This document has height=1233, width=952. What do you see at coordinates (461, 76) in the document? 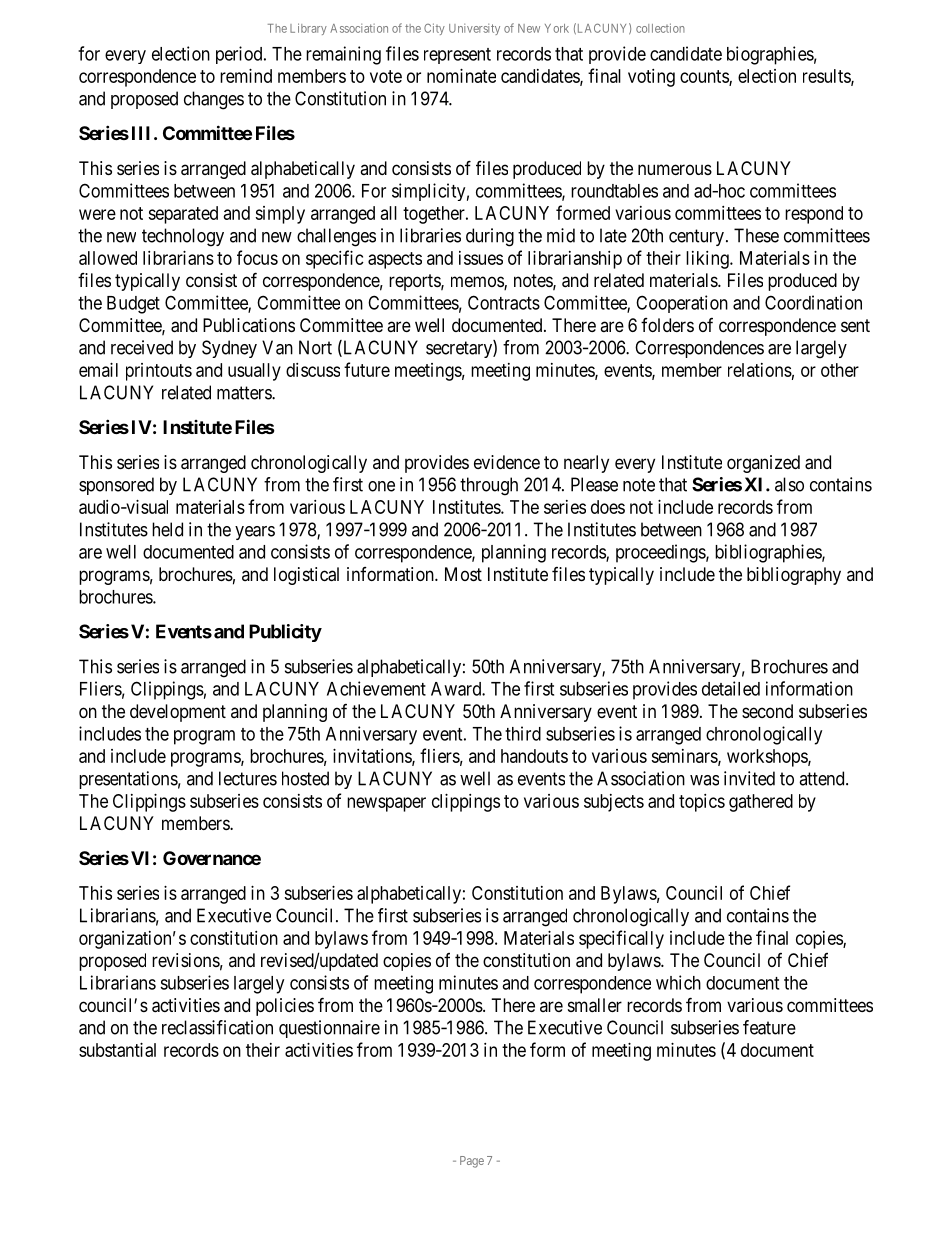
I see `nominate` at bounding box center [461, 76].
